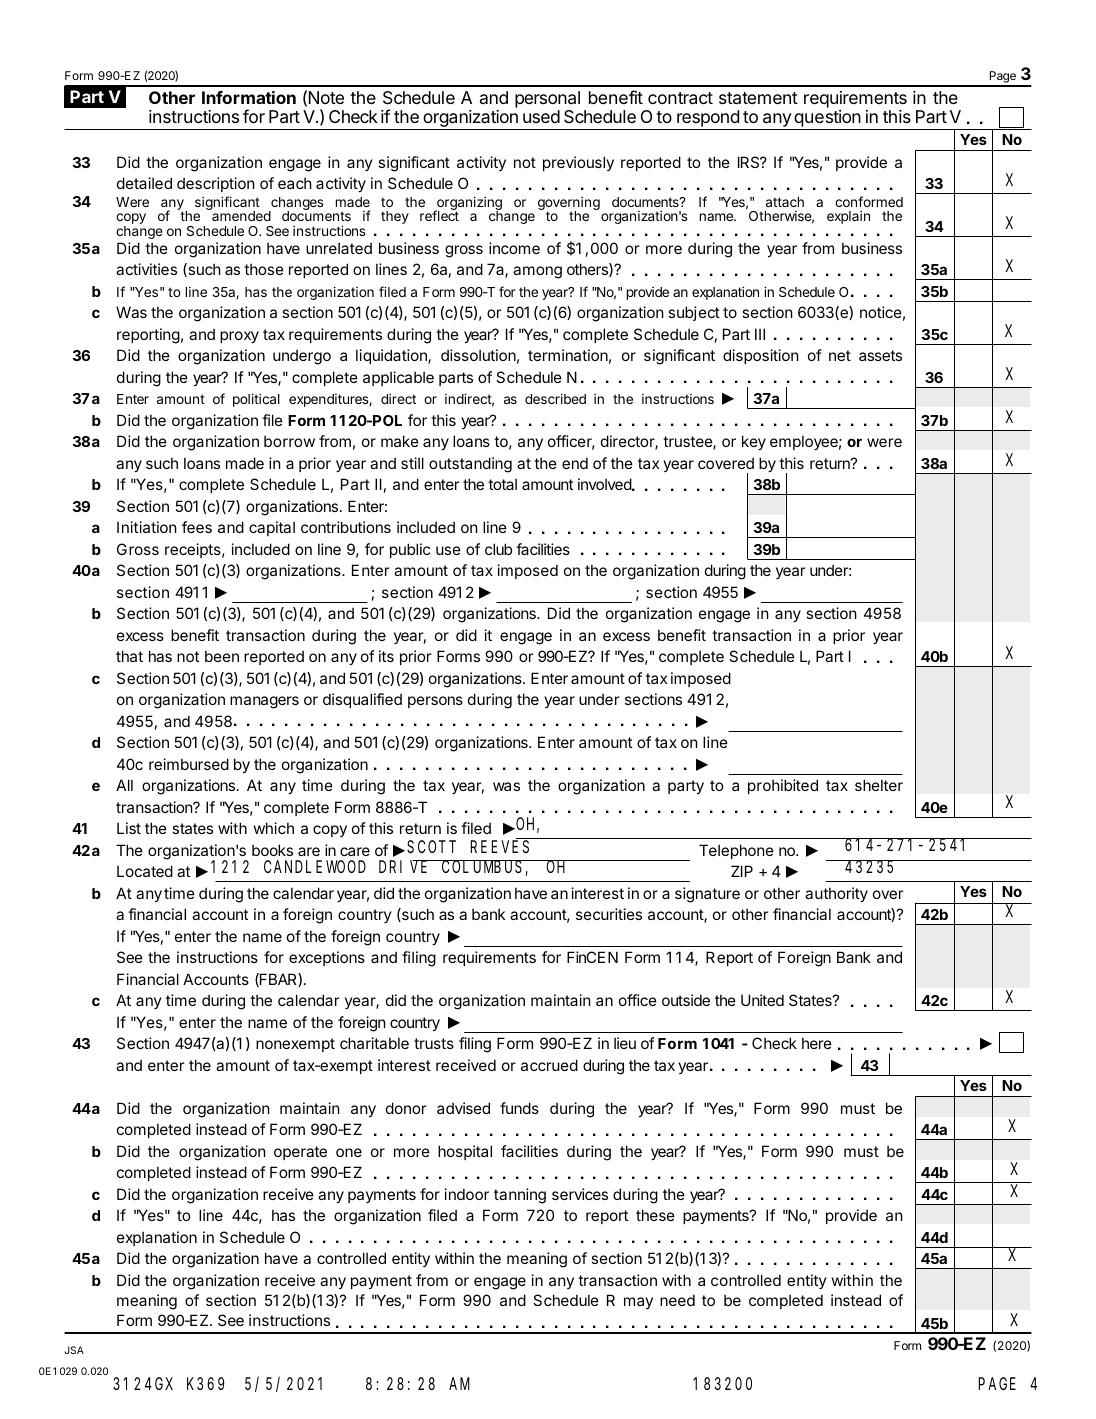 This page has height=1419, width=1096. What do you see at coordinates (541, 116) in the page?
I see `used` at bounding box center [541, 116].
